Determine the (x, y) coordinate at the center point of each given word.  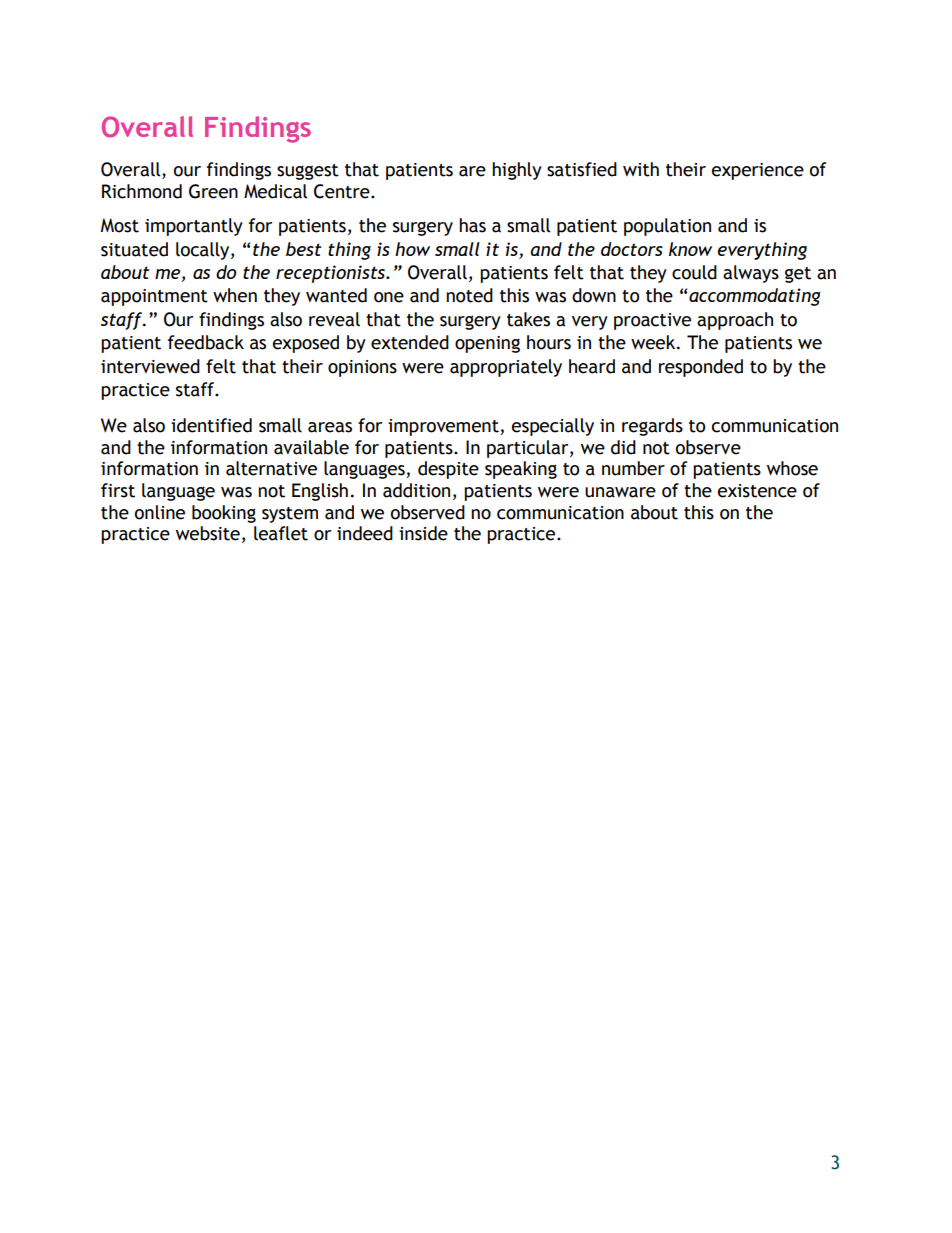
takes (528, 319)
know (690, 249)
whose (792, 468)
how (412, 249)
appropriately (506, 368)
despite (448, 470)
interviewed (150, 366)
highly (517, 171)
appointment (154, 297)
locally (204, 251)
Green (213, 191)
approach (735, 321)
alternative (271, 468)
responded (701, 368)
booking (224, 514)
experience (758, 171)
